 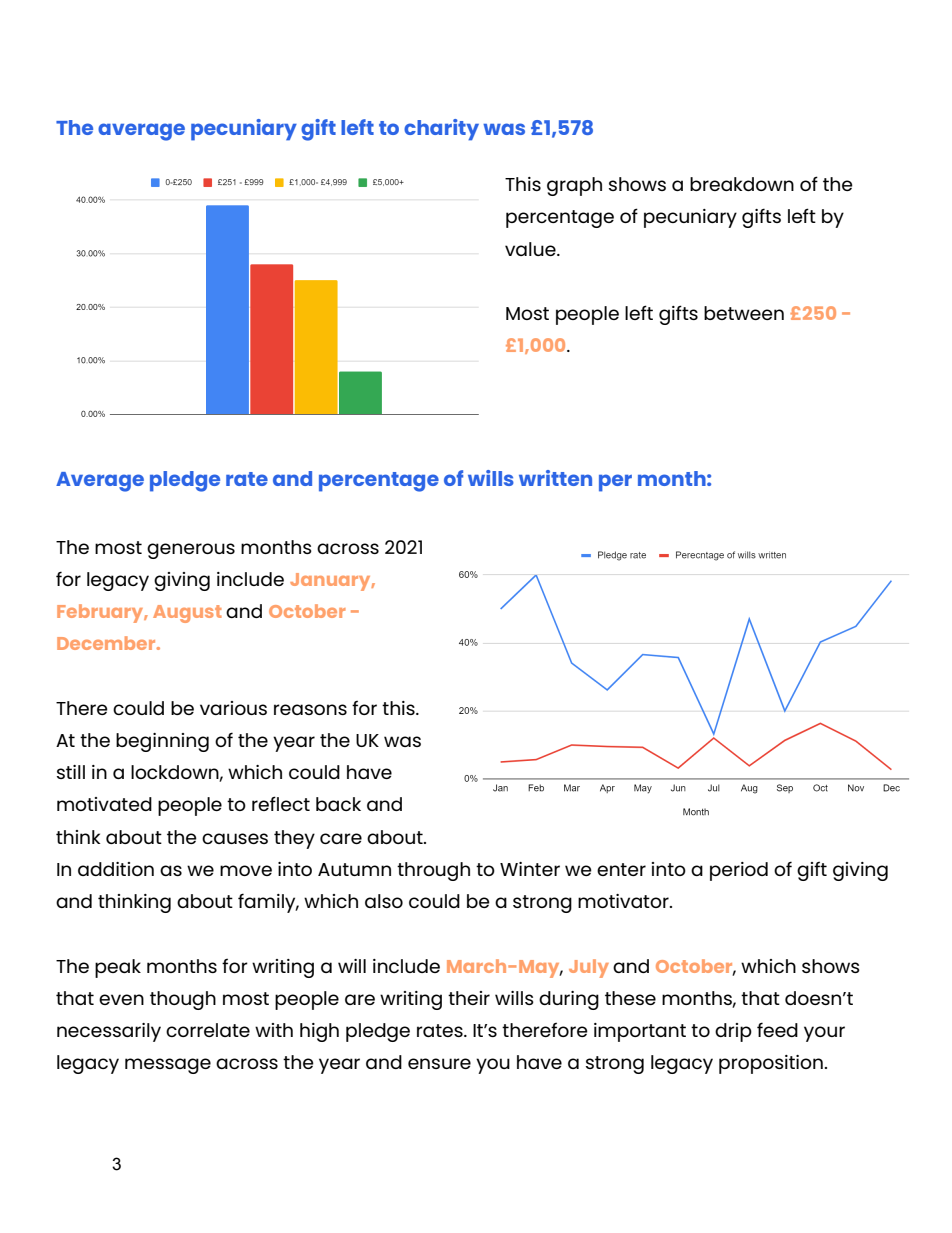 I want to click on between, so click(x=744, y=313).
